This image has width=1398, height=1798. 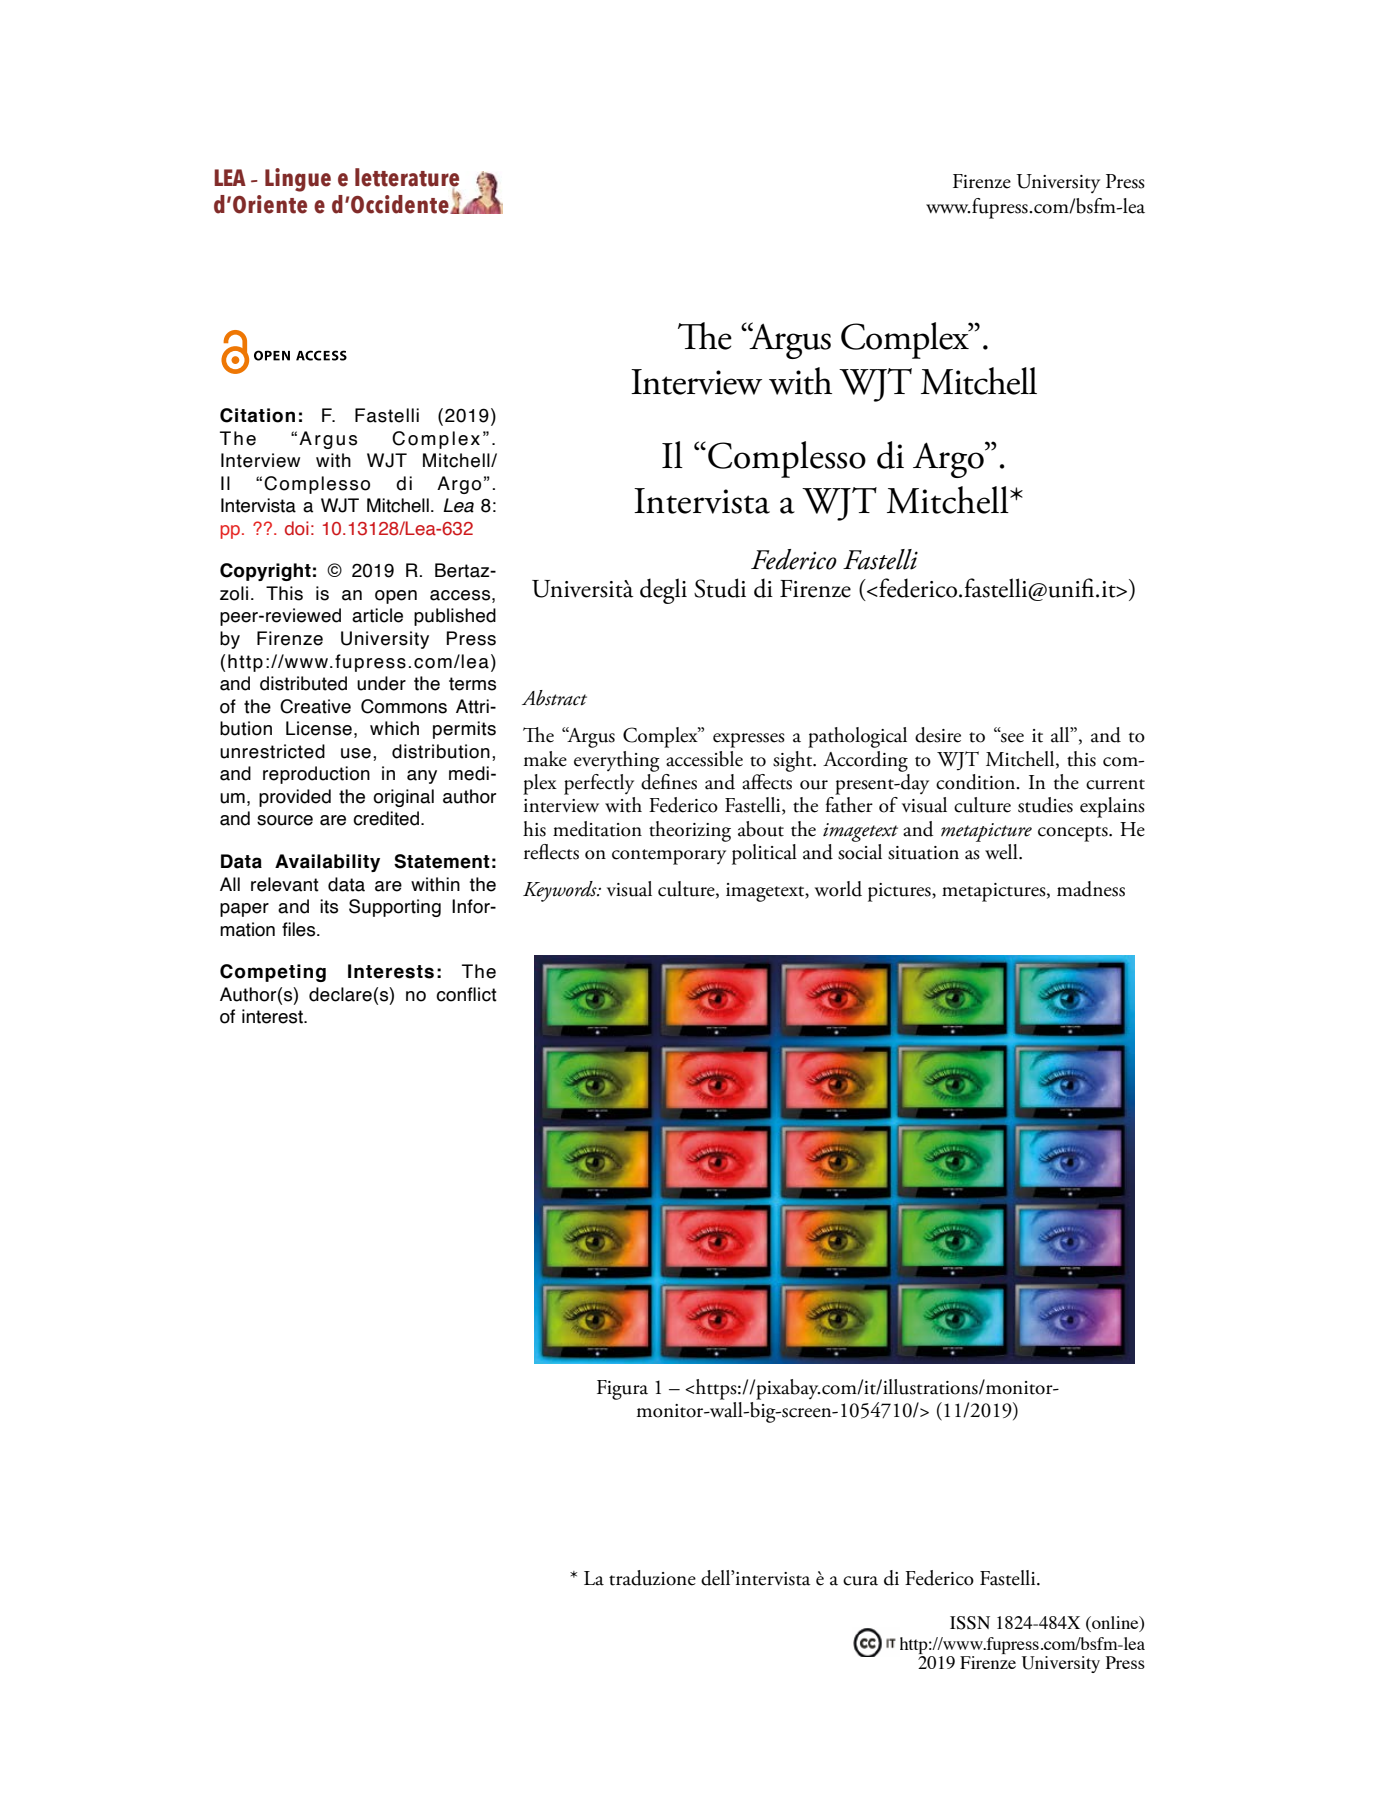 I want to click on Figura, so click(x=622, y=1390).
